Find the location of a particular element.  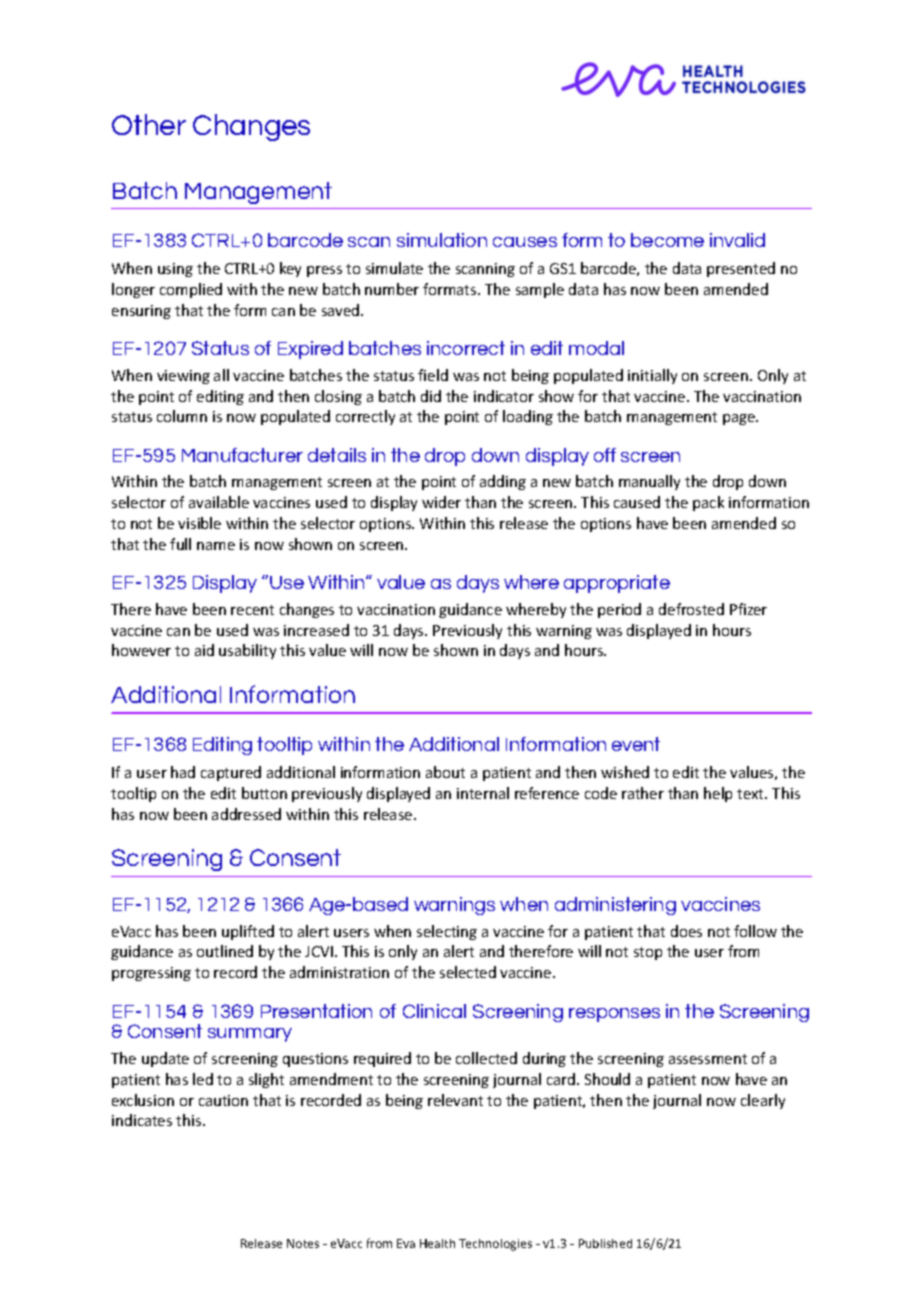

Published is located at coordinates (605, 1243).
